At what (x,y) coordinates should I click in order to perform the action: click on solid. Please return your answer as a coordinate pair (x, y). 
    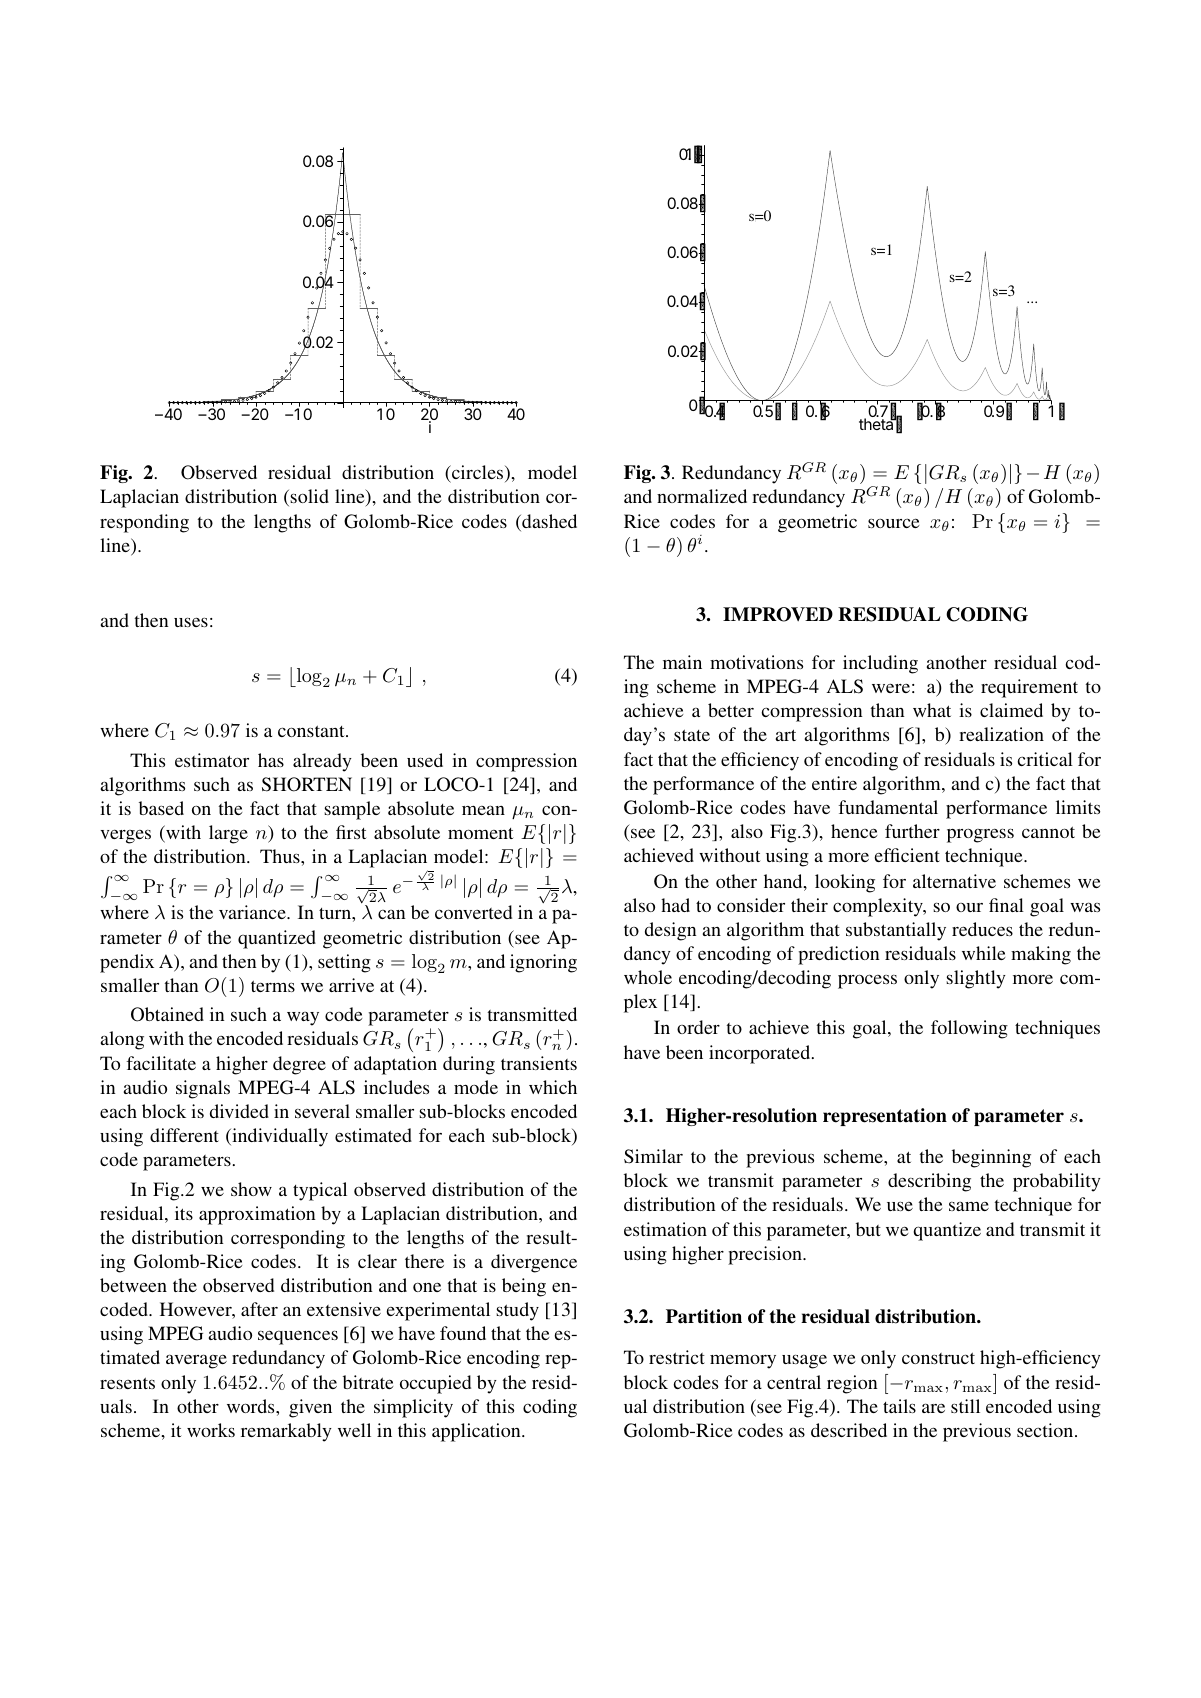
    Looking at the image, I should click on (309, 496).
